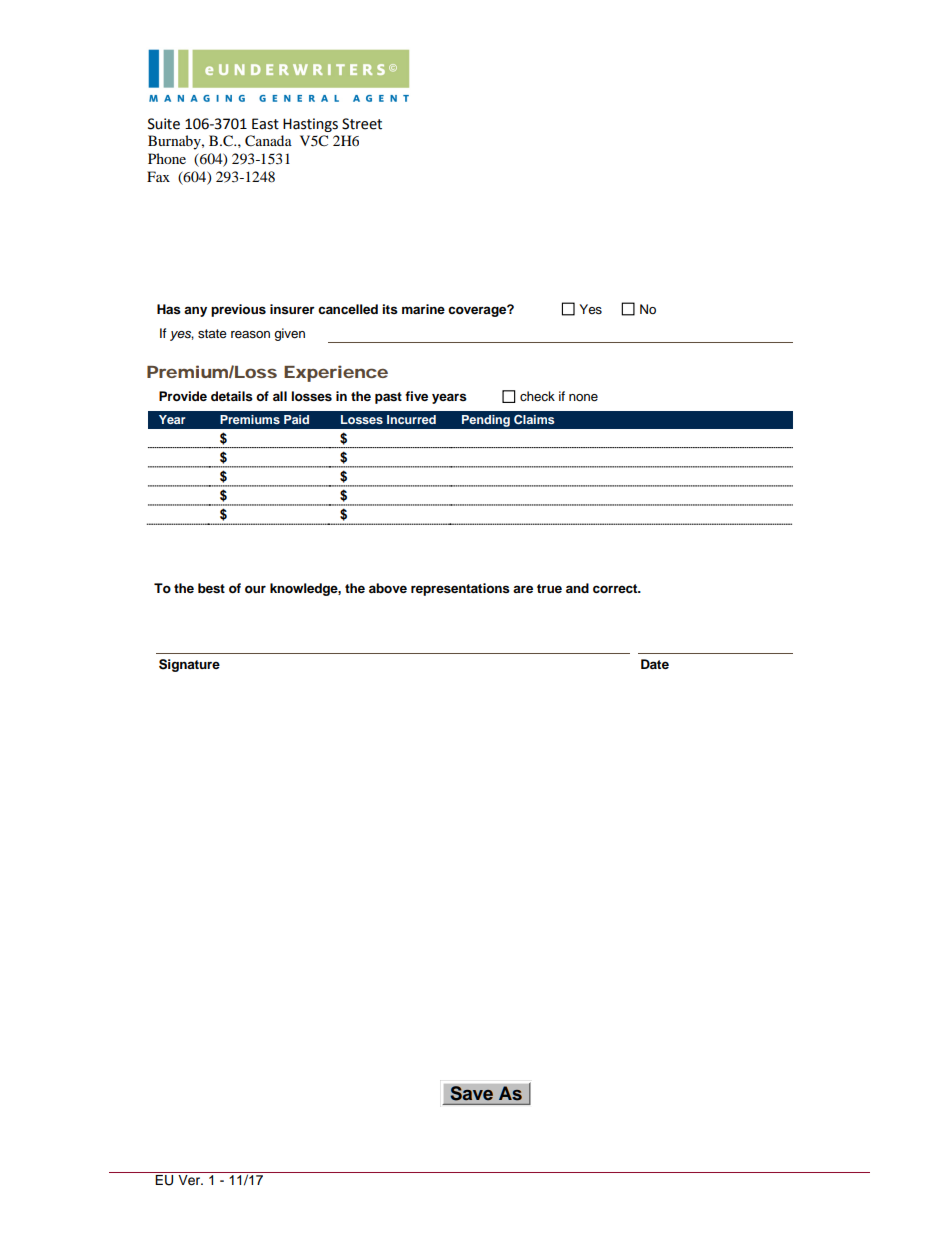  What do you see at coordinates (390, 309) in the page?
I see `its` at bounding box center [390, 309].
